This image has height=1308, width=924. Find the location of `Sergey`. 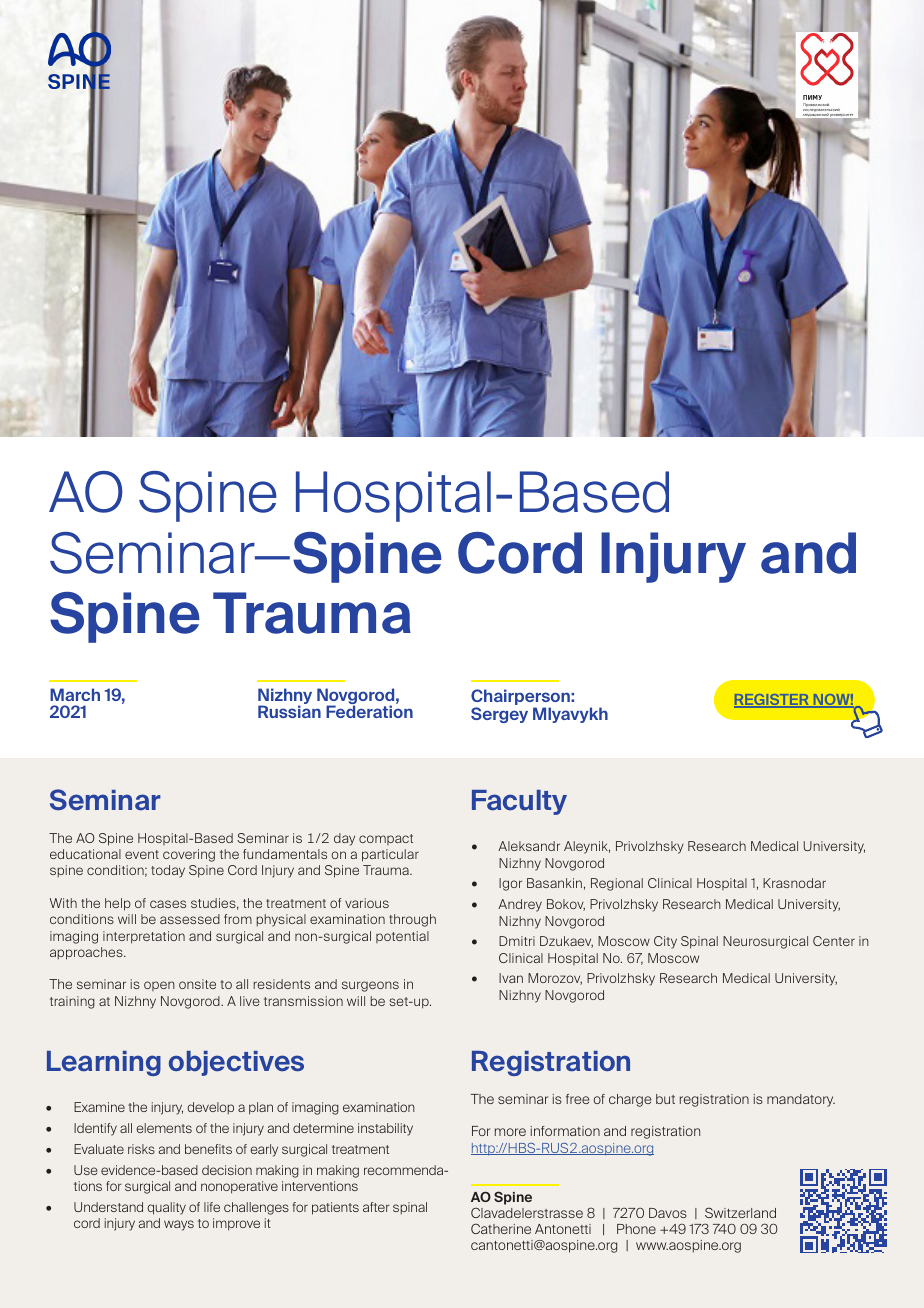

Sergey is located at coordinates (499, 715).
